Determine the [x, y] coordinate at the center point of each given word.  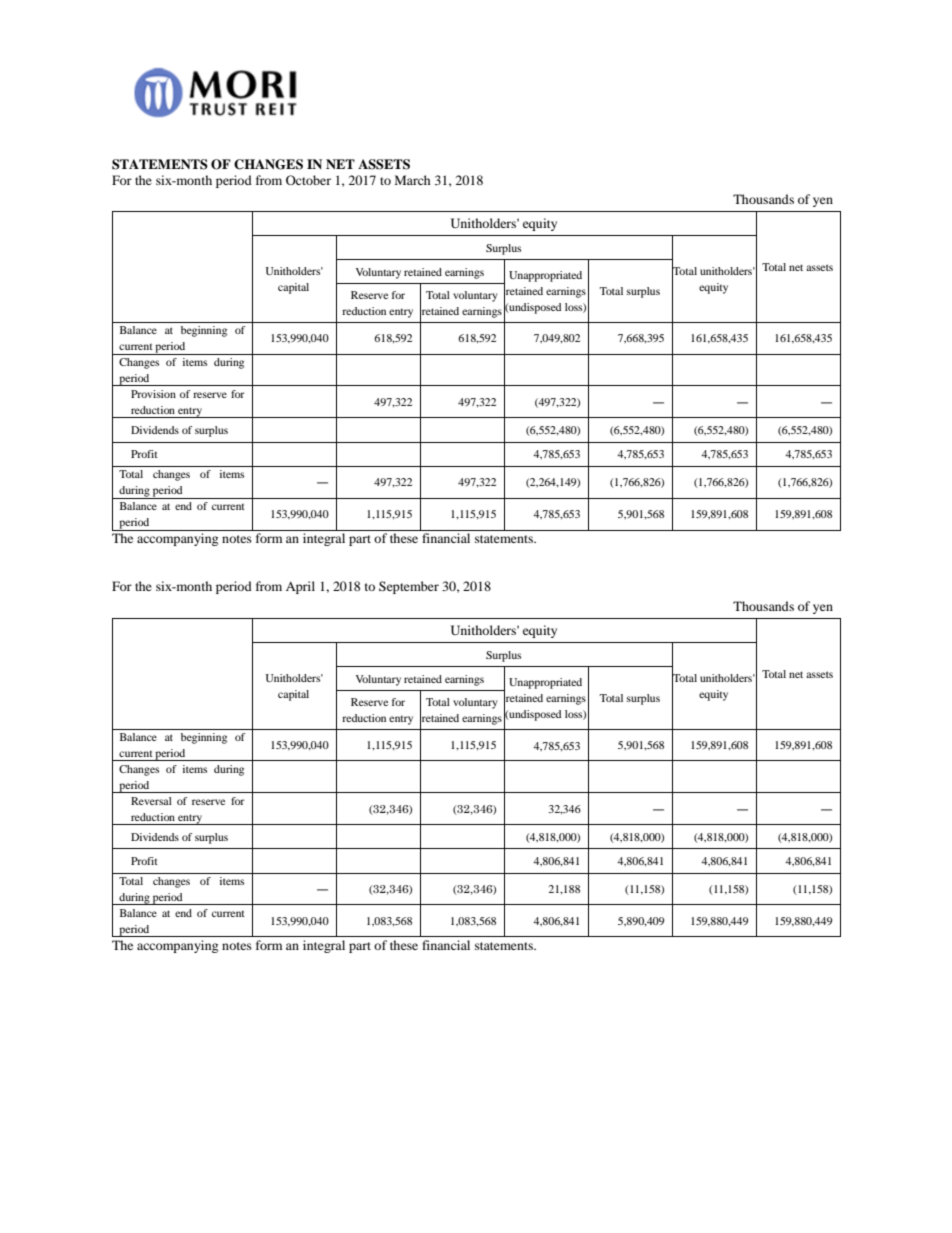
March [413, 180]
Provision [153, 394]
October [308, 180]
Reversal [151, 801]
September [409, 587]
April [300, 587]
